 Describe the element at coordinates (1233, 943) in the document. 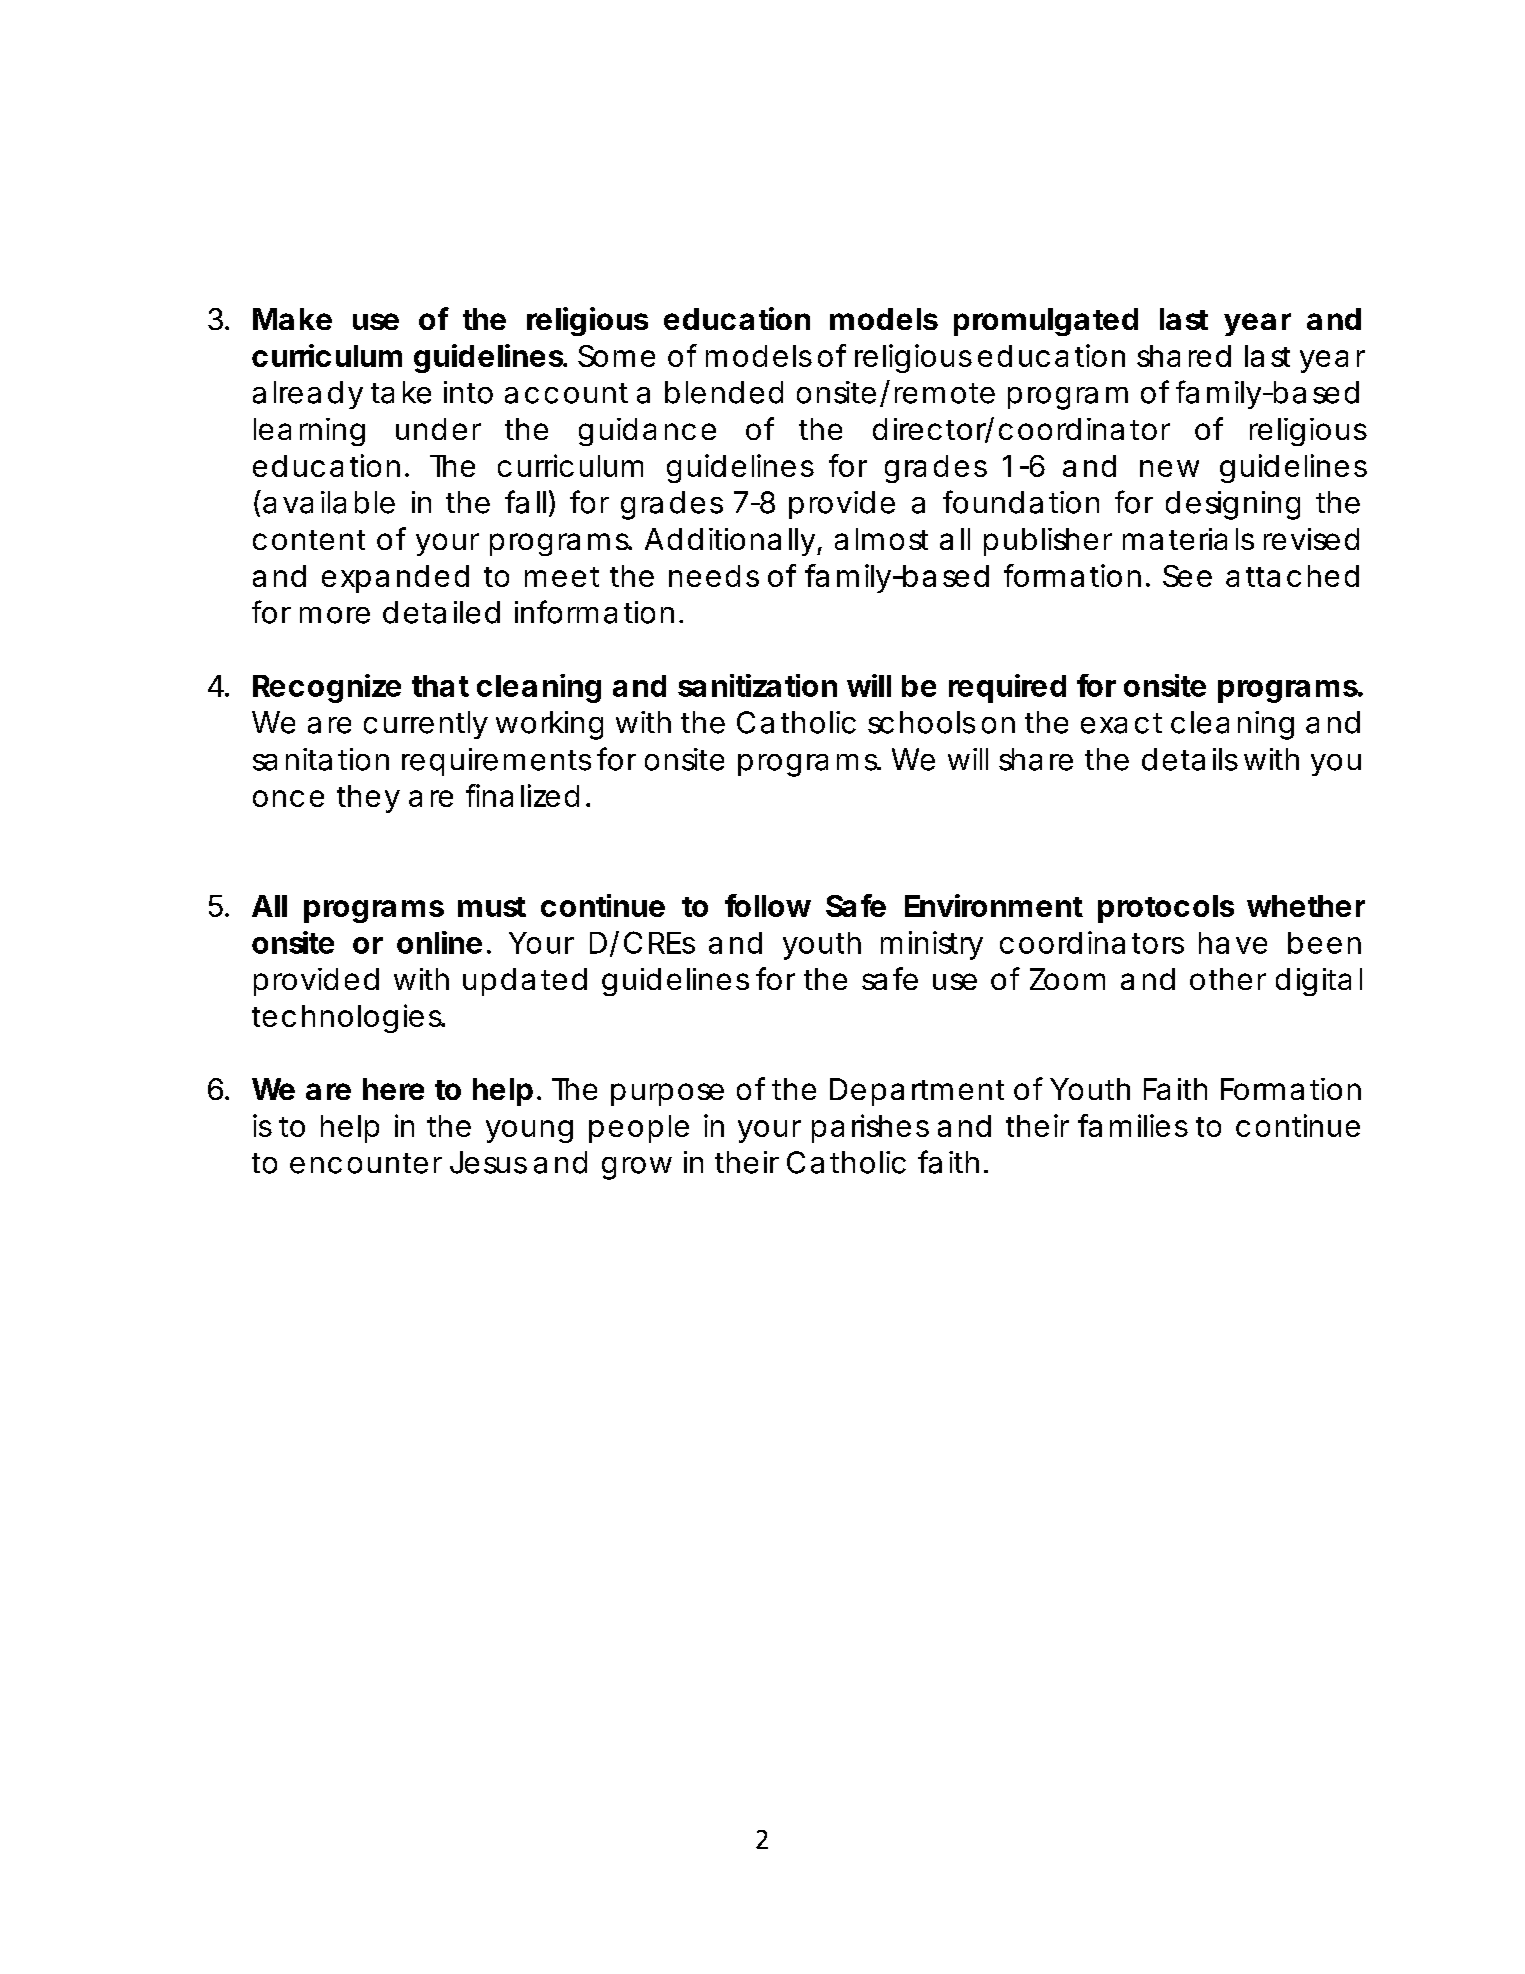

I see `have` at that location.
